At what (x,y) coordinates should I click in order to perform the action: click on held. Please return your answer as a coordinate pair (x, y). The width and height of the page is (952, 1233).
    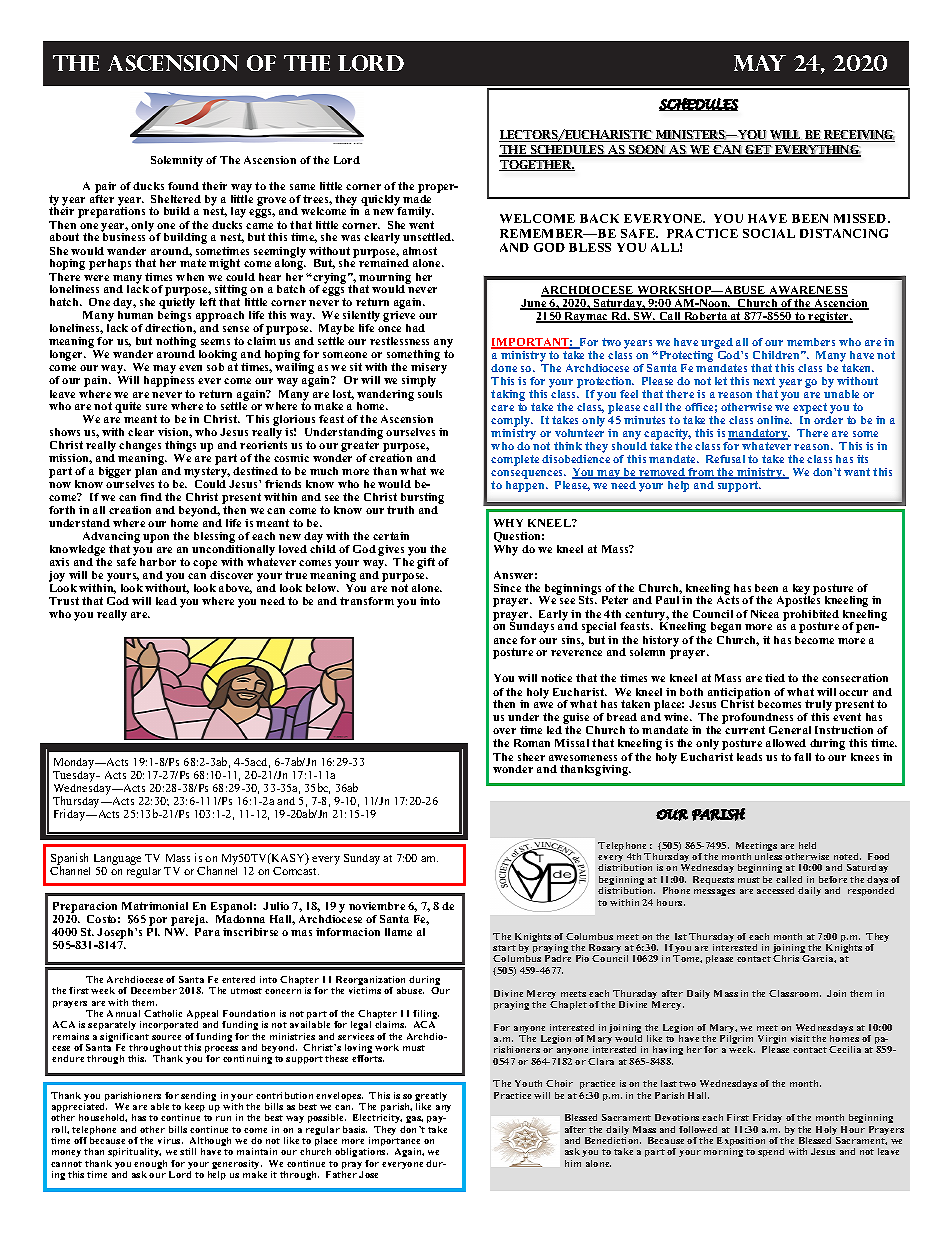
    Looking at the image, I should click on (807, 845).
